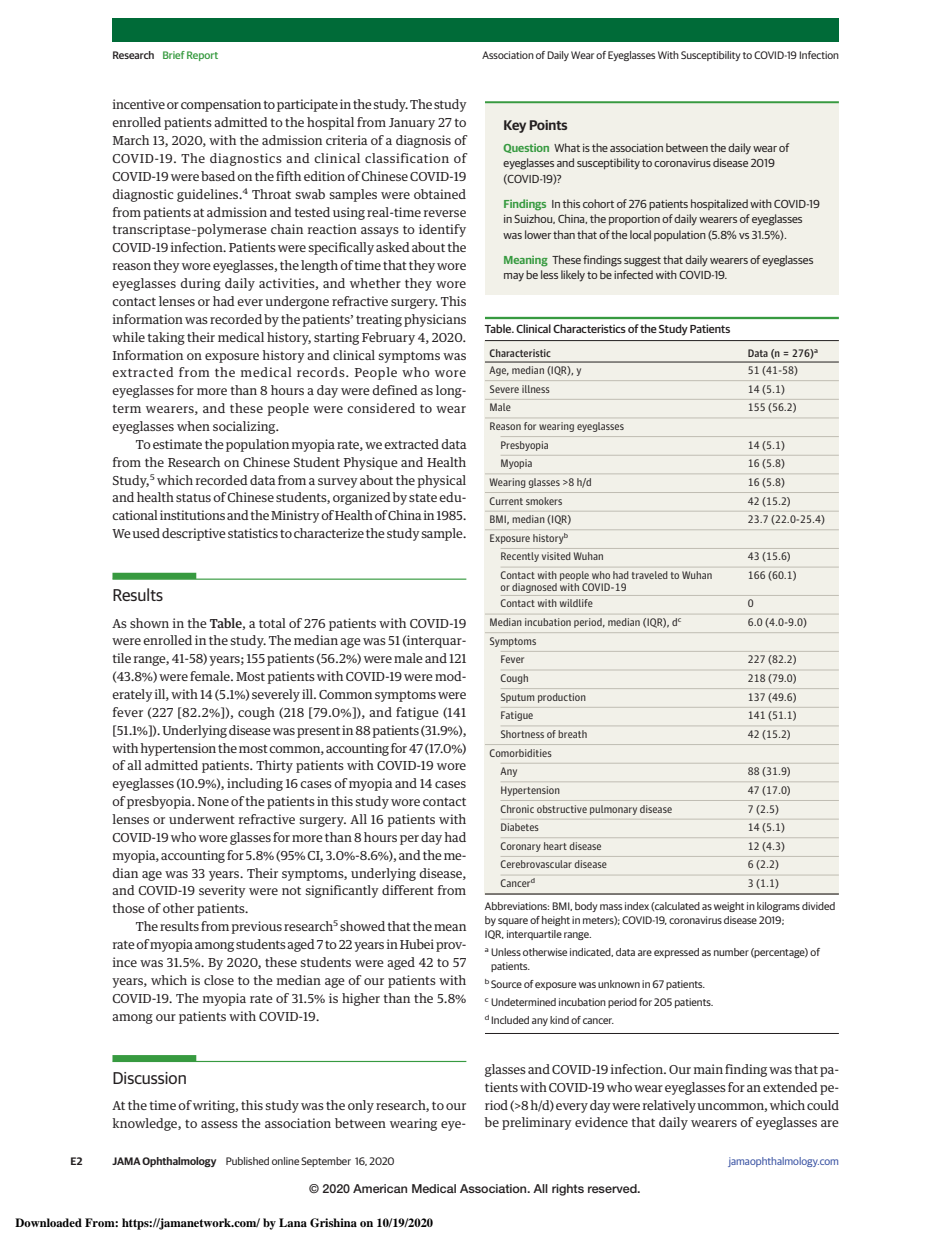 The width and height of the screenshot is (952, 1233). I want to click on American, so click(380, 1188).
